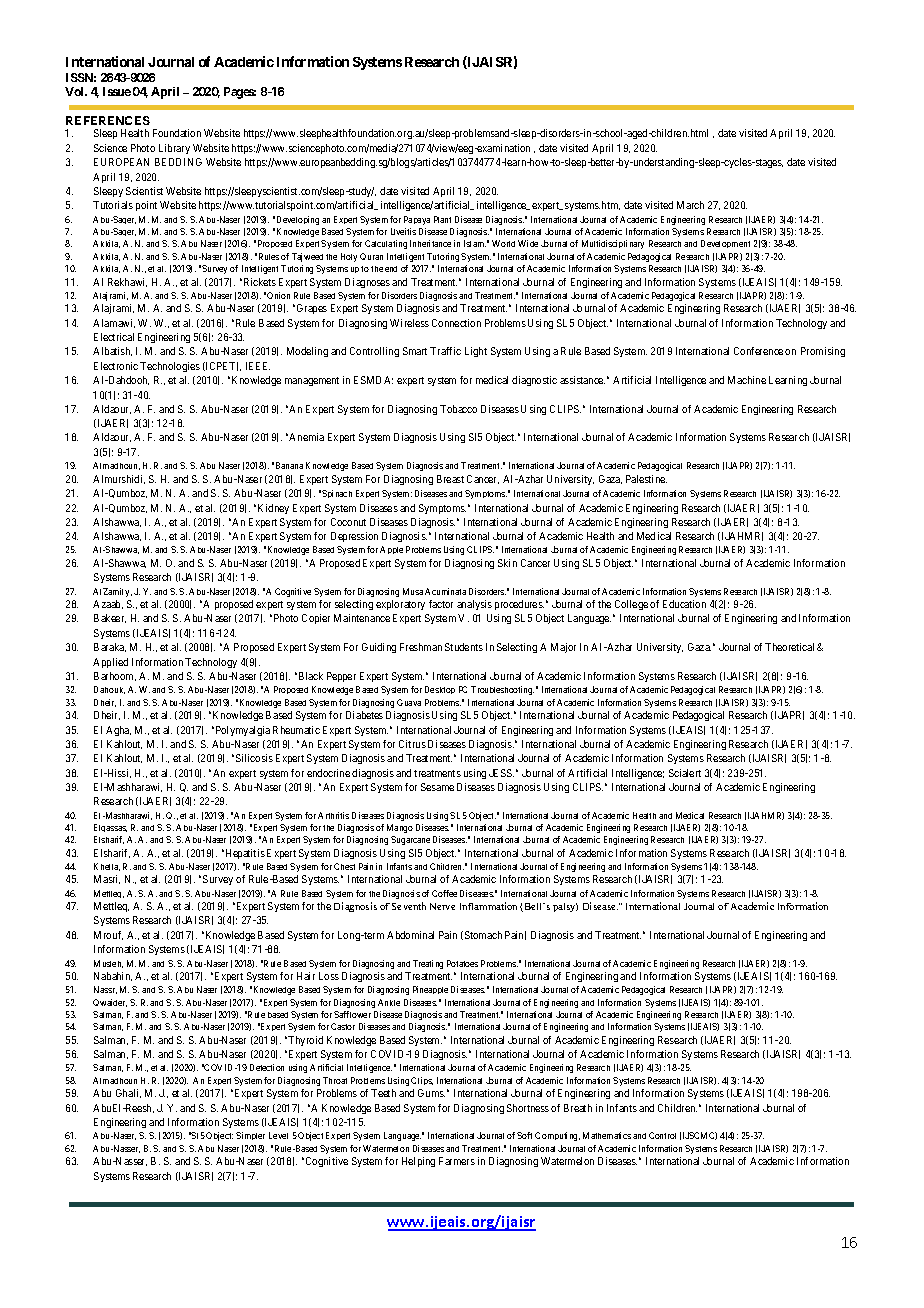 The height and width of the page is (1308, 924). Describe the element at coordinates (110, 647) in the page. I see `Baraka` at that location.
